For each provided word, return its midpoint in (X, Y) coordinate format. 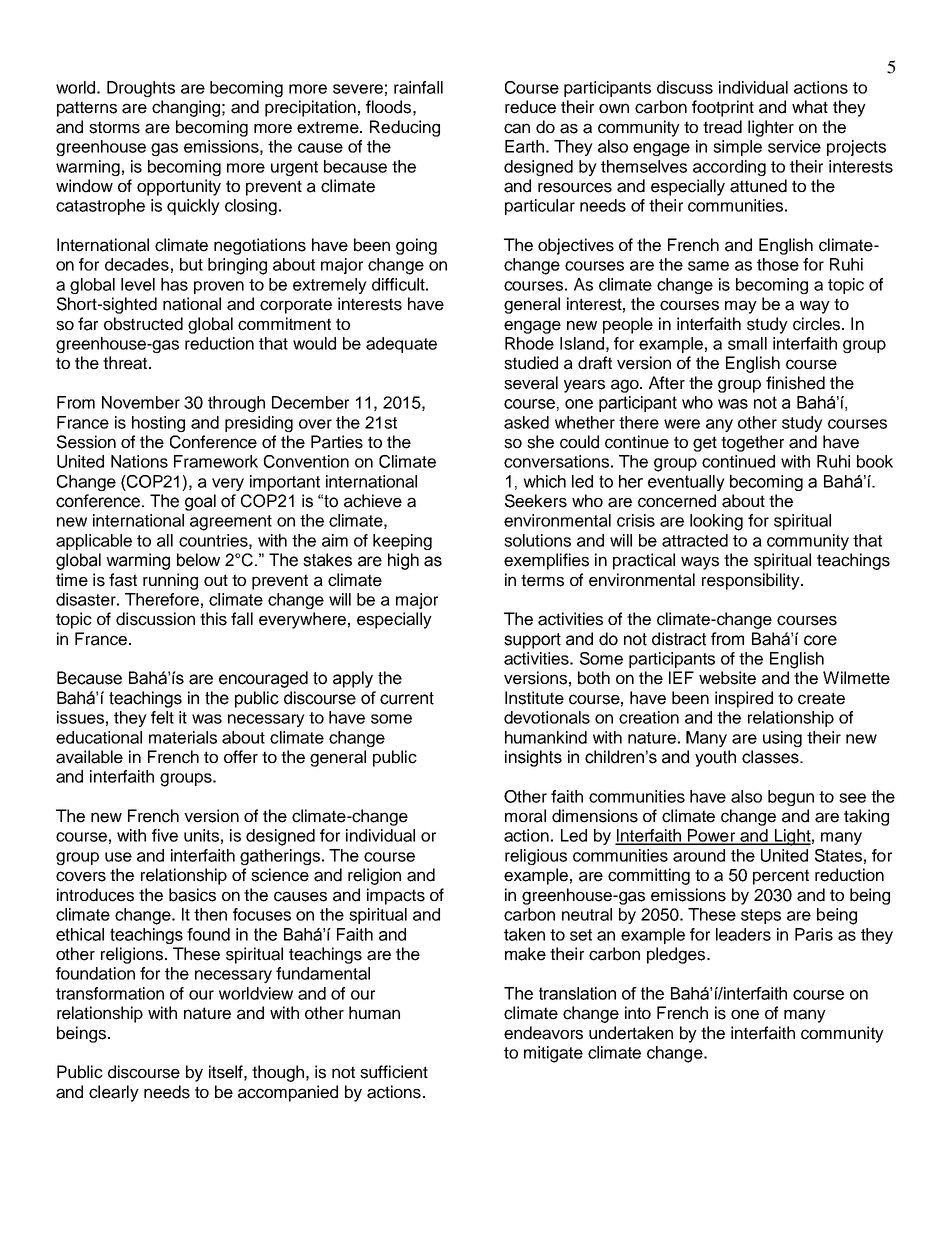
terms (542, 580)
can (517, 128)
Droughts (141, 89)
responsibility (752, 581)
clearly (114, 1093)
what (810, 107)
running (170, 581)
